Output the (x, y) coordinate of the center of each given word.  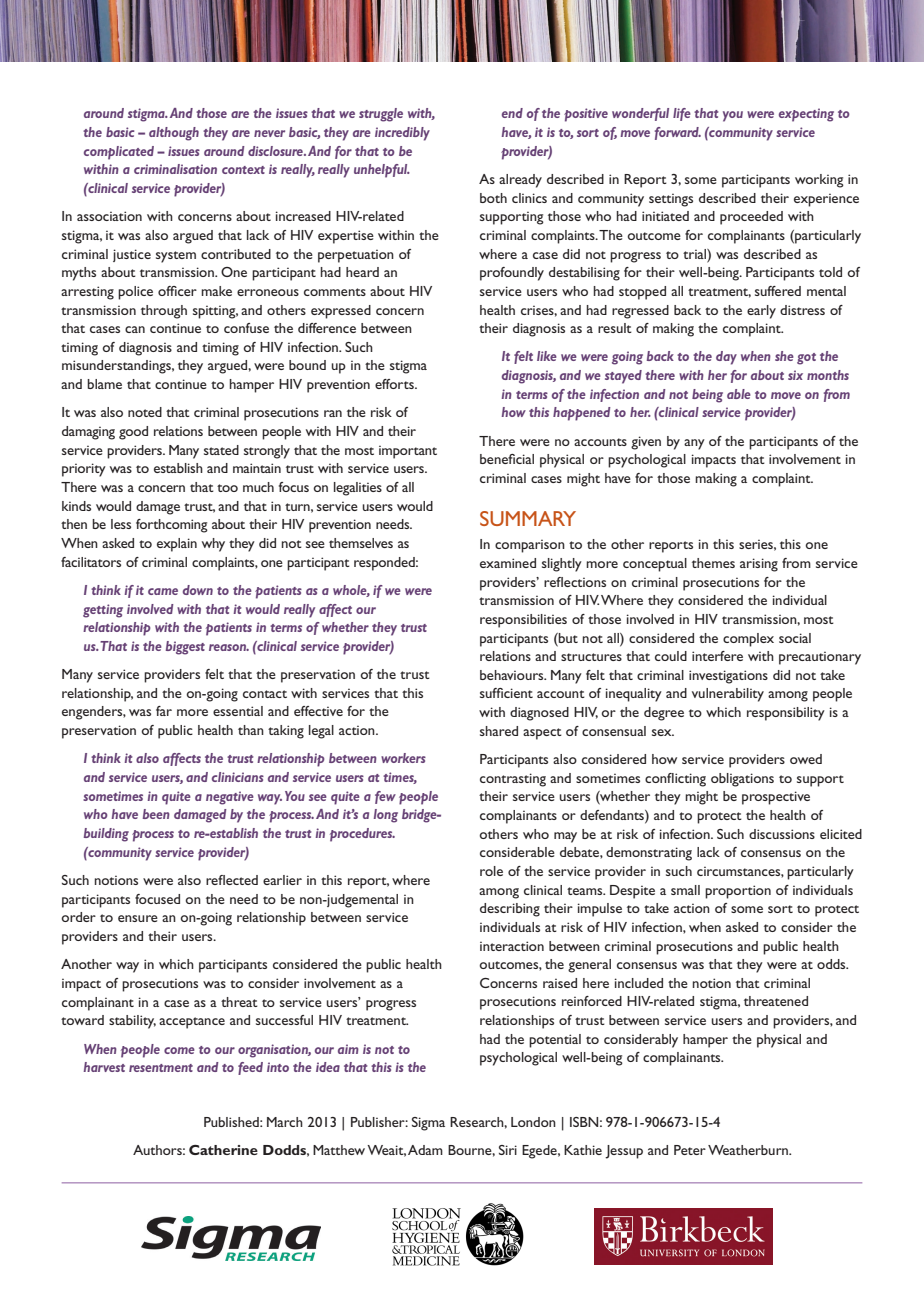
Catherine (223, 1150)
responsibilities (523, 621)
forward (678, 133)
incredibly (402, 134)
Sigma (428, 1124)
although (174, 134)
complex (748, 640)
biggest (185, 648)
